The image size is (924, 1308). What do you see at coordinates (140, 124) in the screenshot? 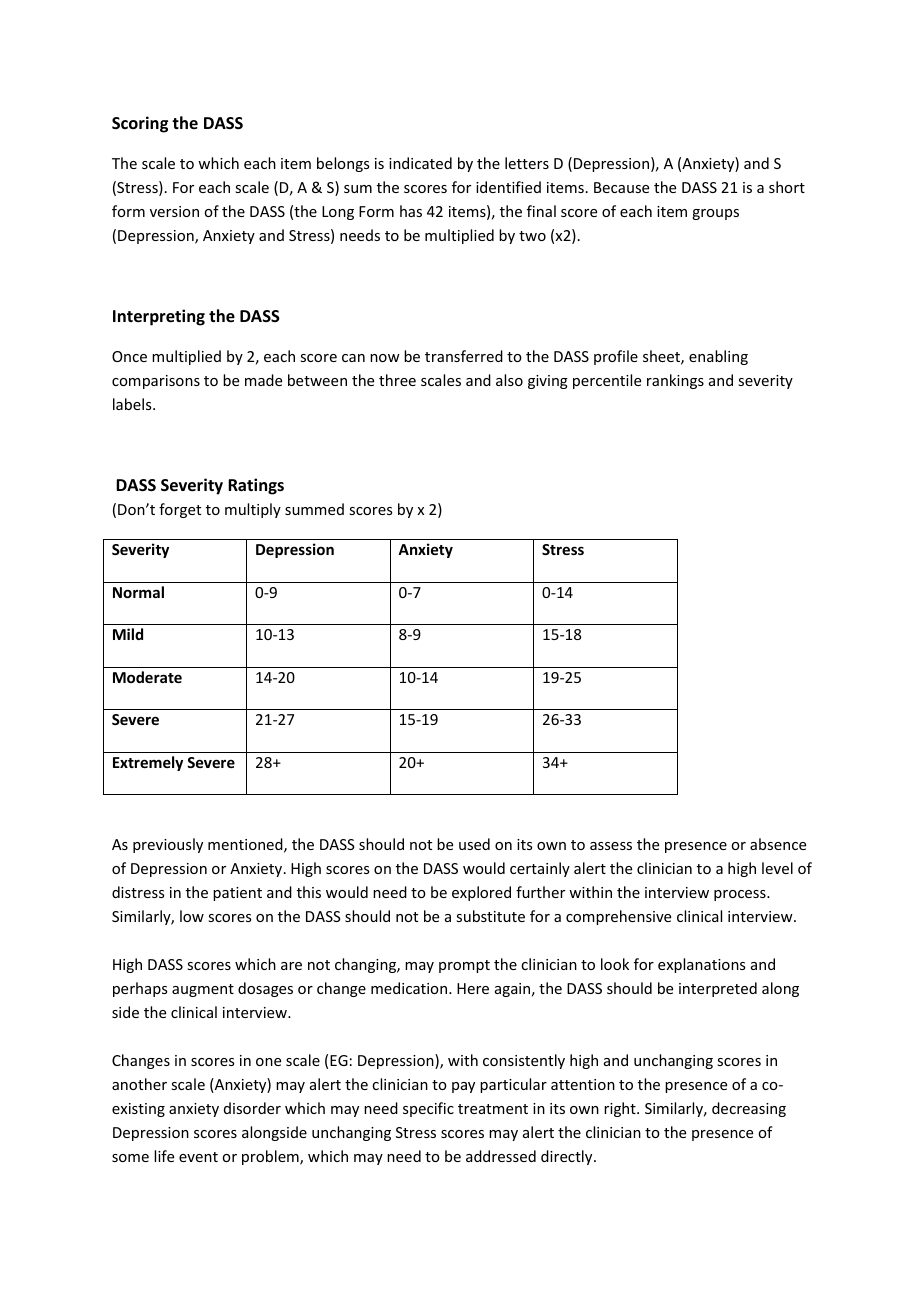
I see `Scoring` at bounding box center [140, 124].
